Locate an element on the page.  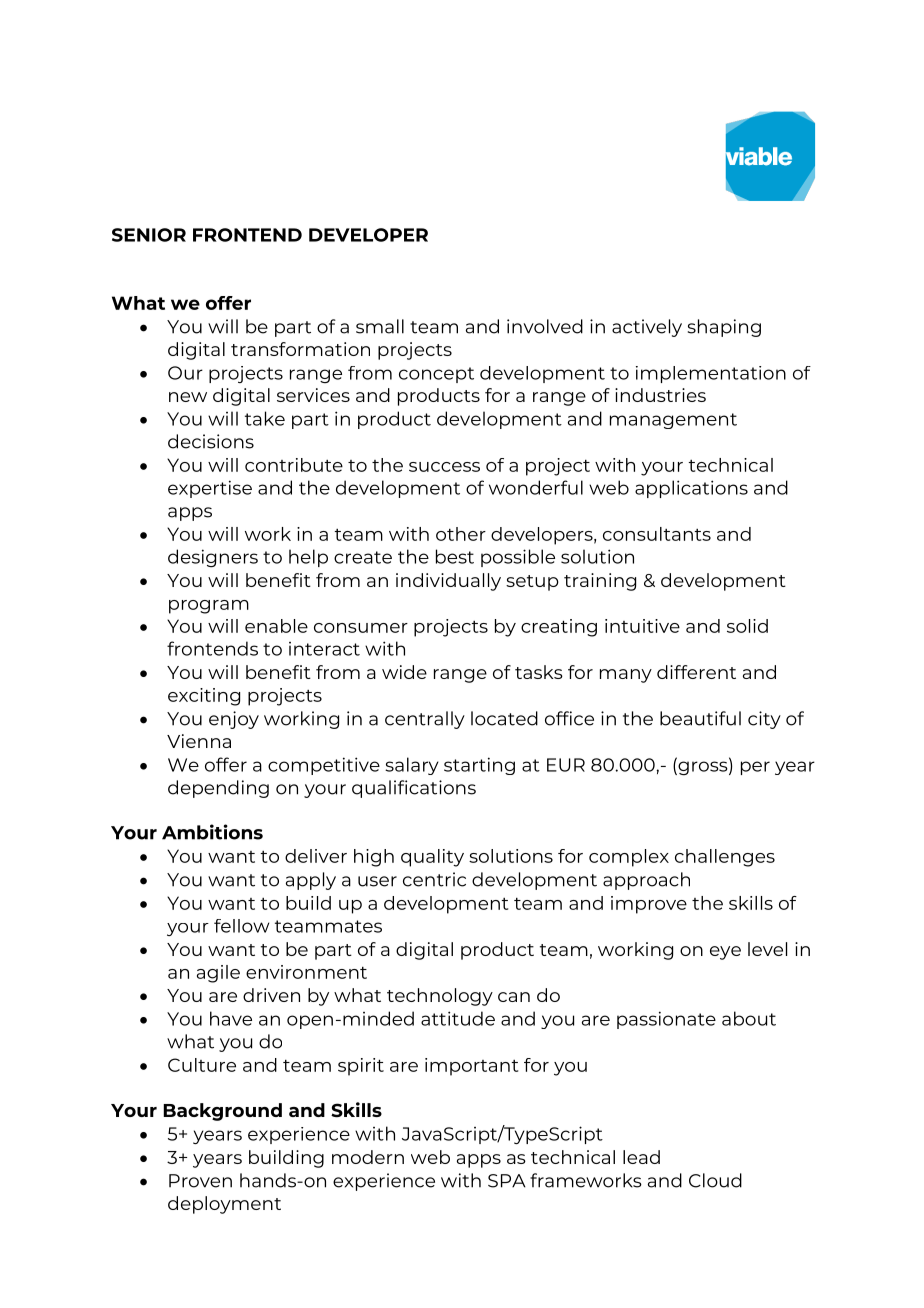
expertise is located at coordinates (210, 489).
